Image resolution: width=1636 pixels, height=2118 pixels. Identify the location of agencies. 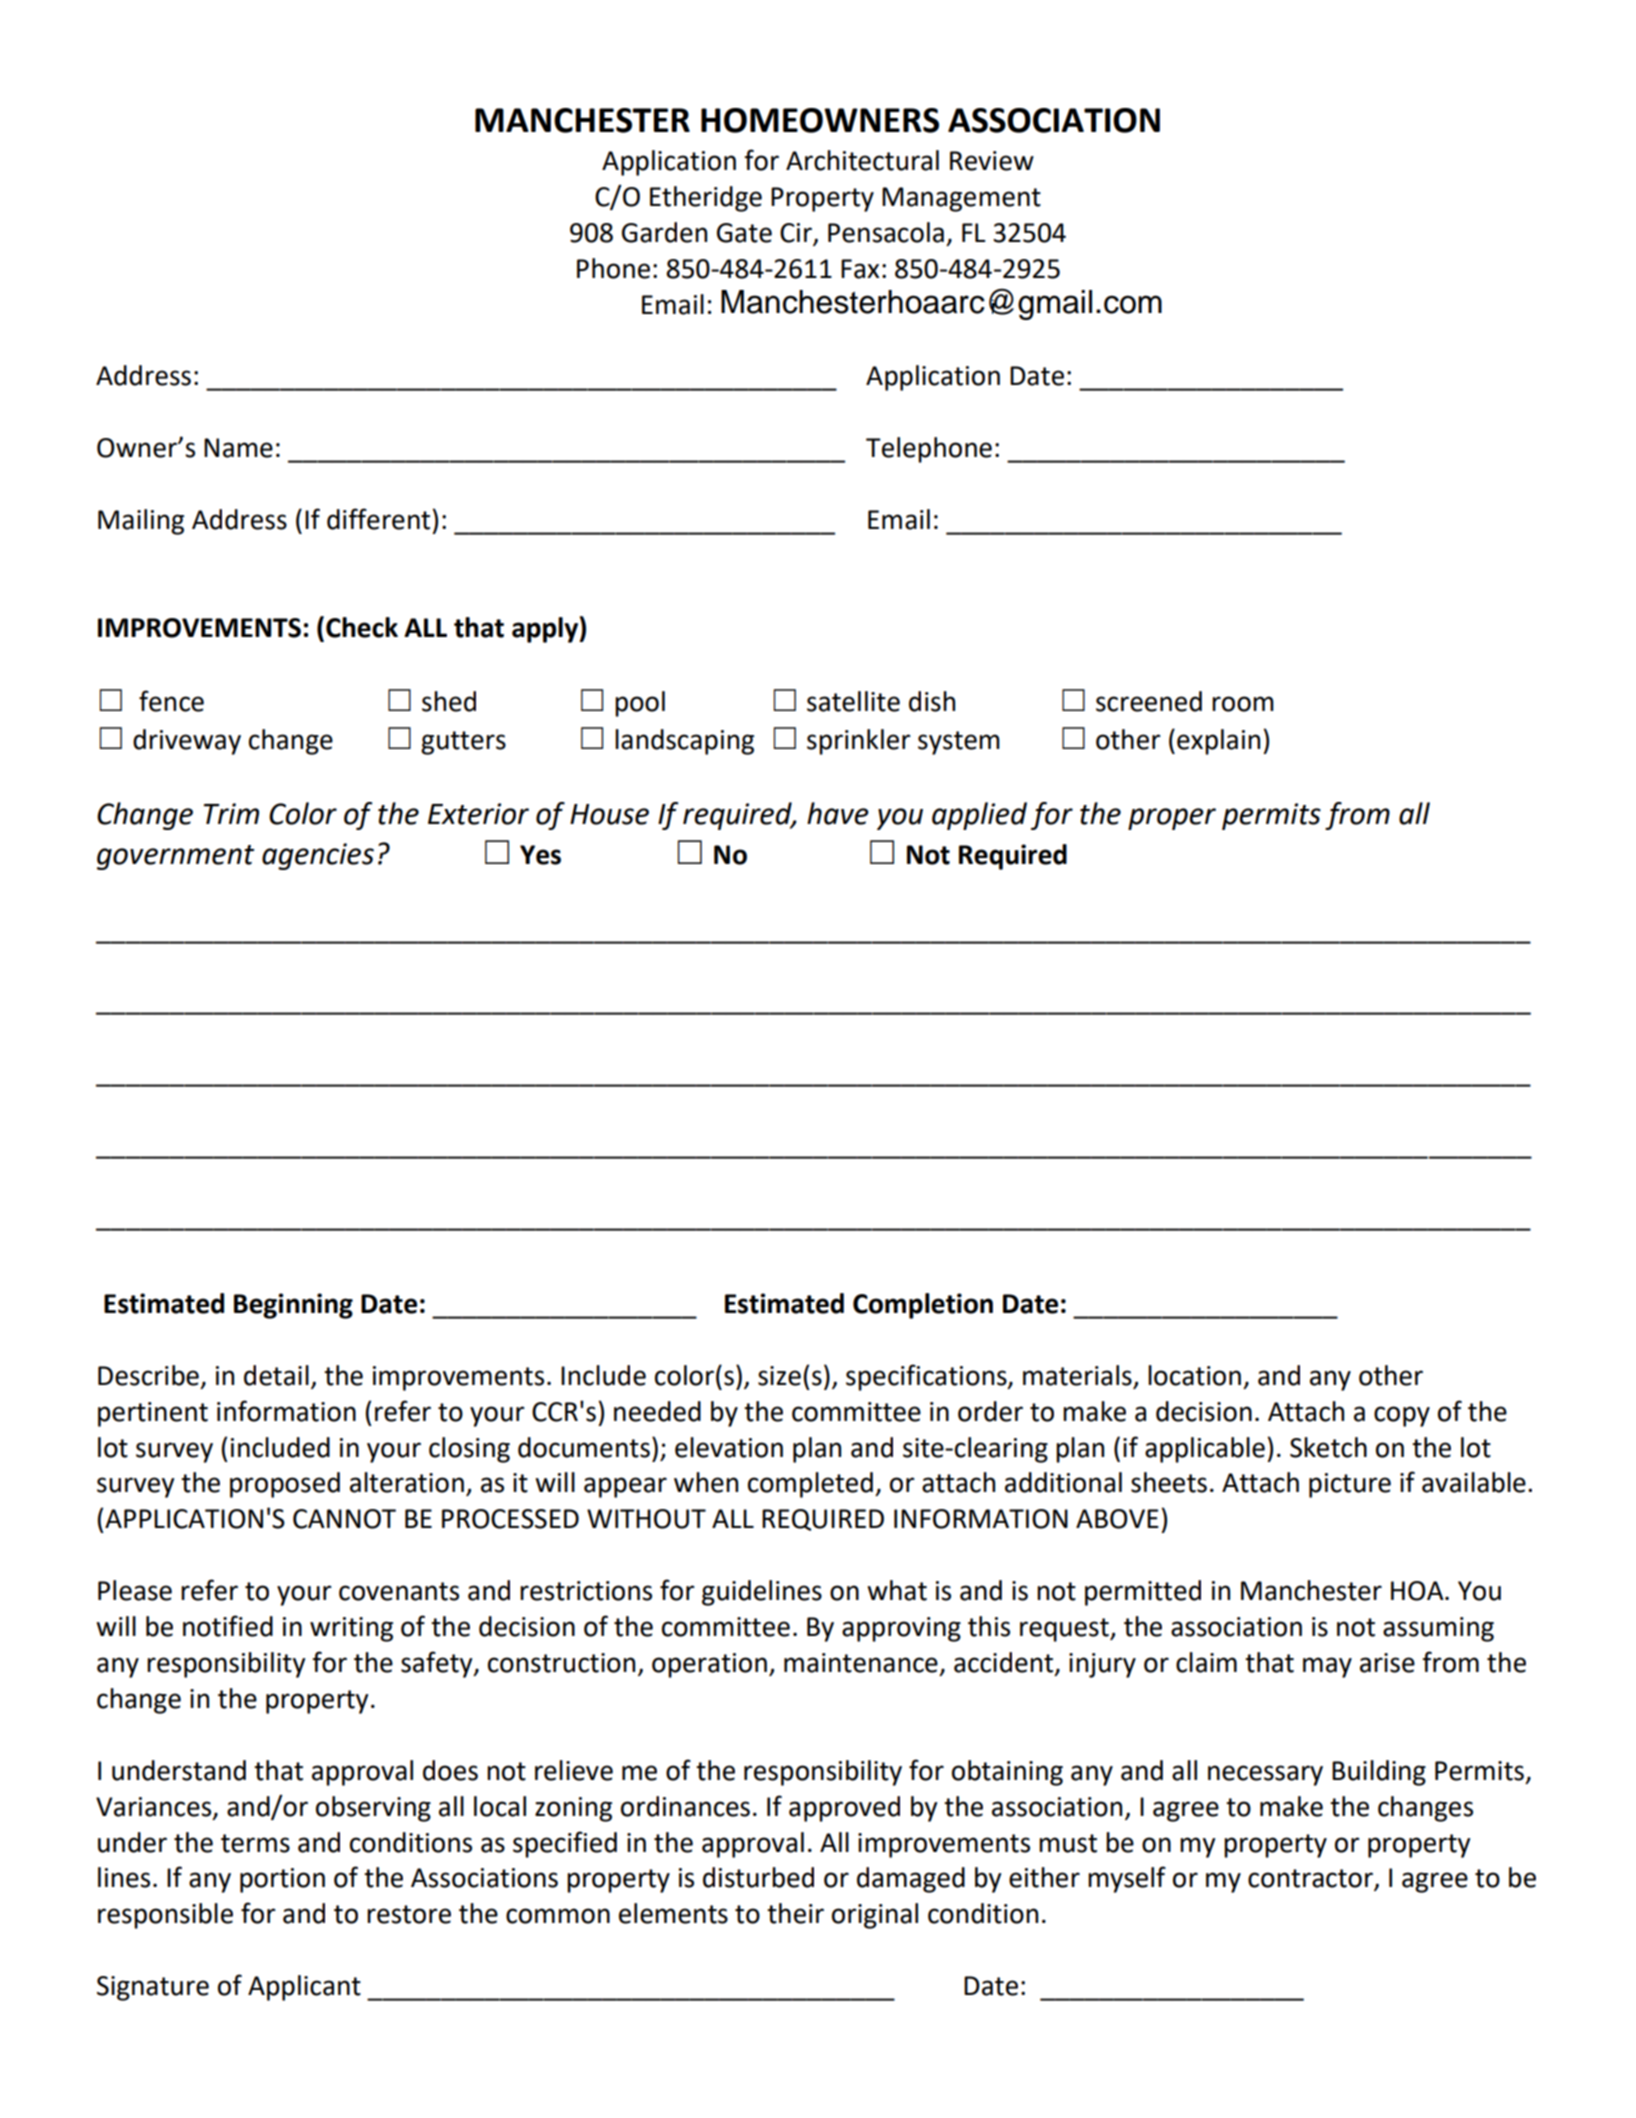
(318, 856).
